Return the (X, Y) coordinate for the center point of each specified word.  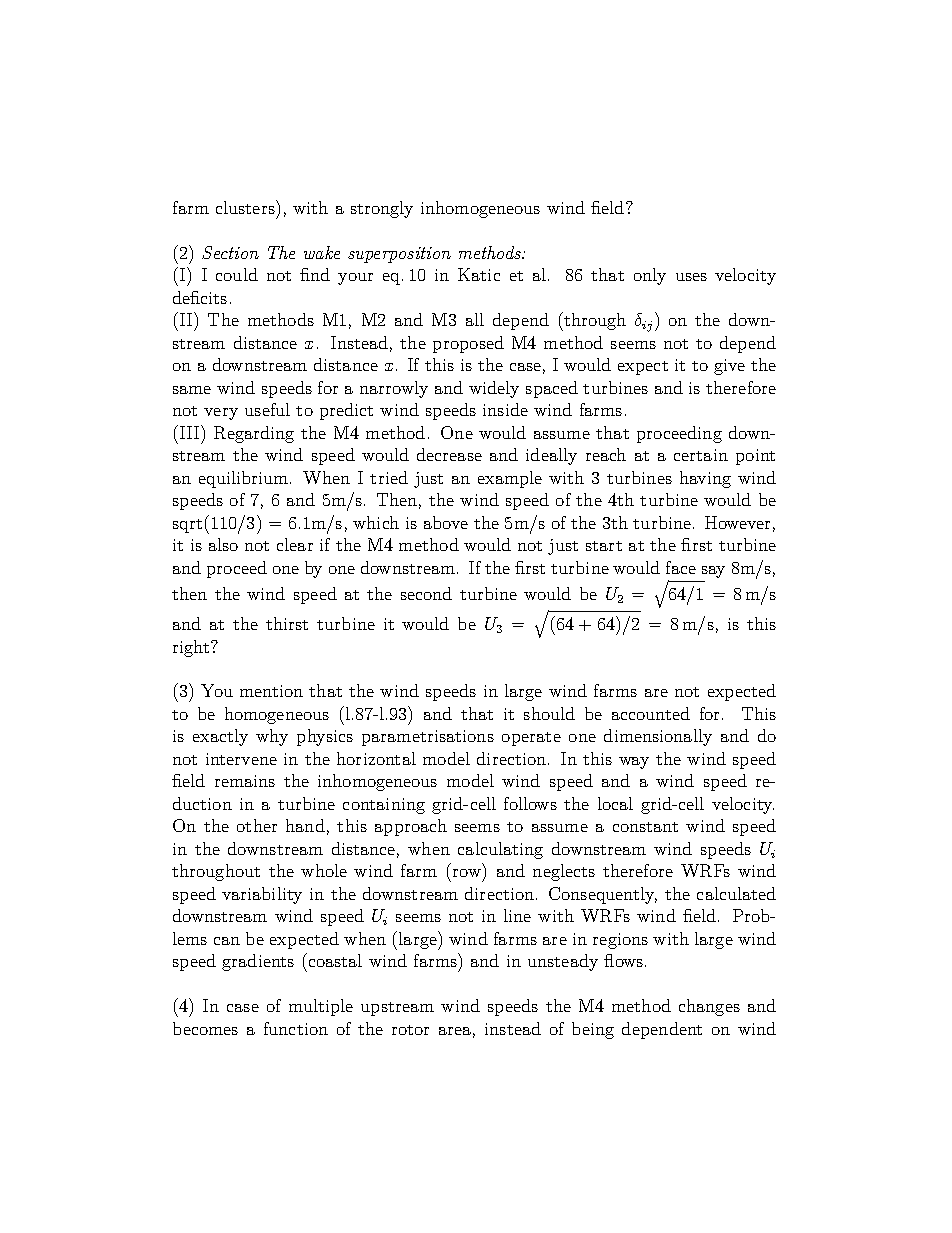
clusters (246, 207)
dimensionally (658, 737)
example (510, 479)
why (272, 737)
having (705, 479)
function (296, 1028)
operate (531, 739)
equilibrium (245, 479)
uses (691, 277)
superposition (399, 255)
